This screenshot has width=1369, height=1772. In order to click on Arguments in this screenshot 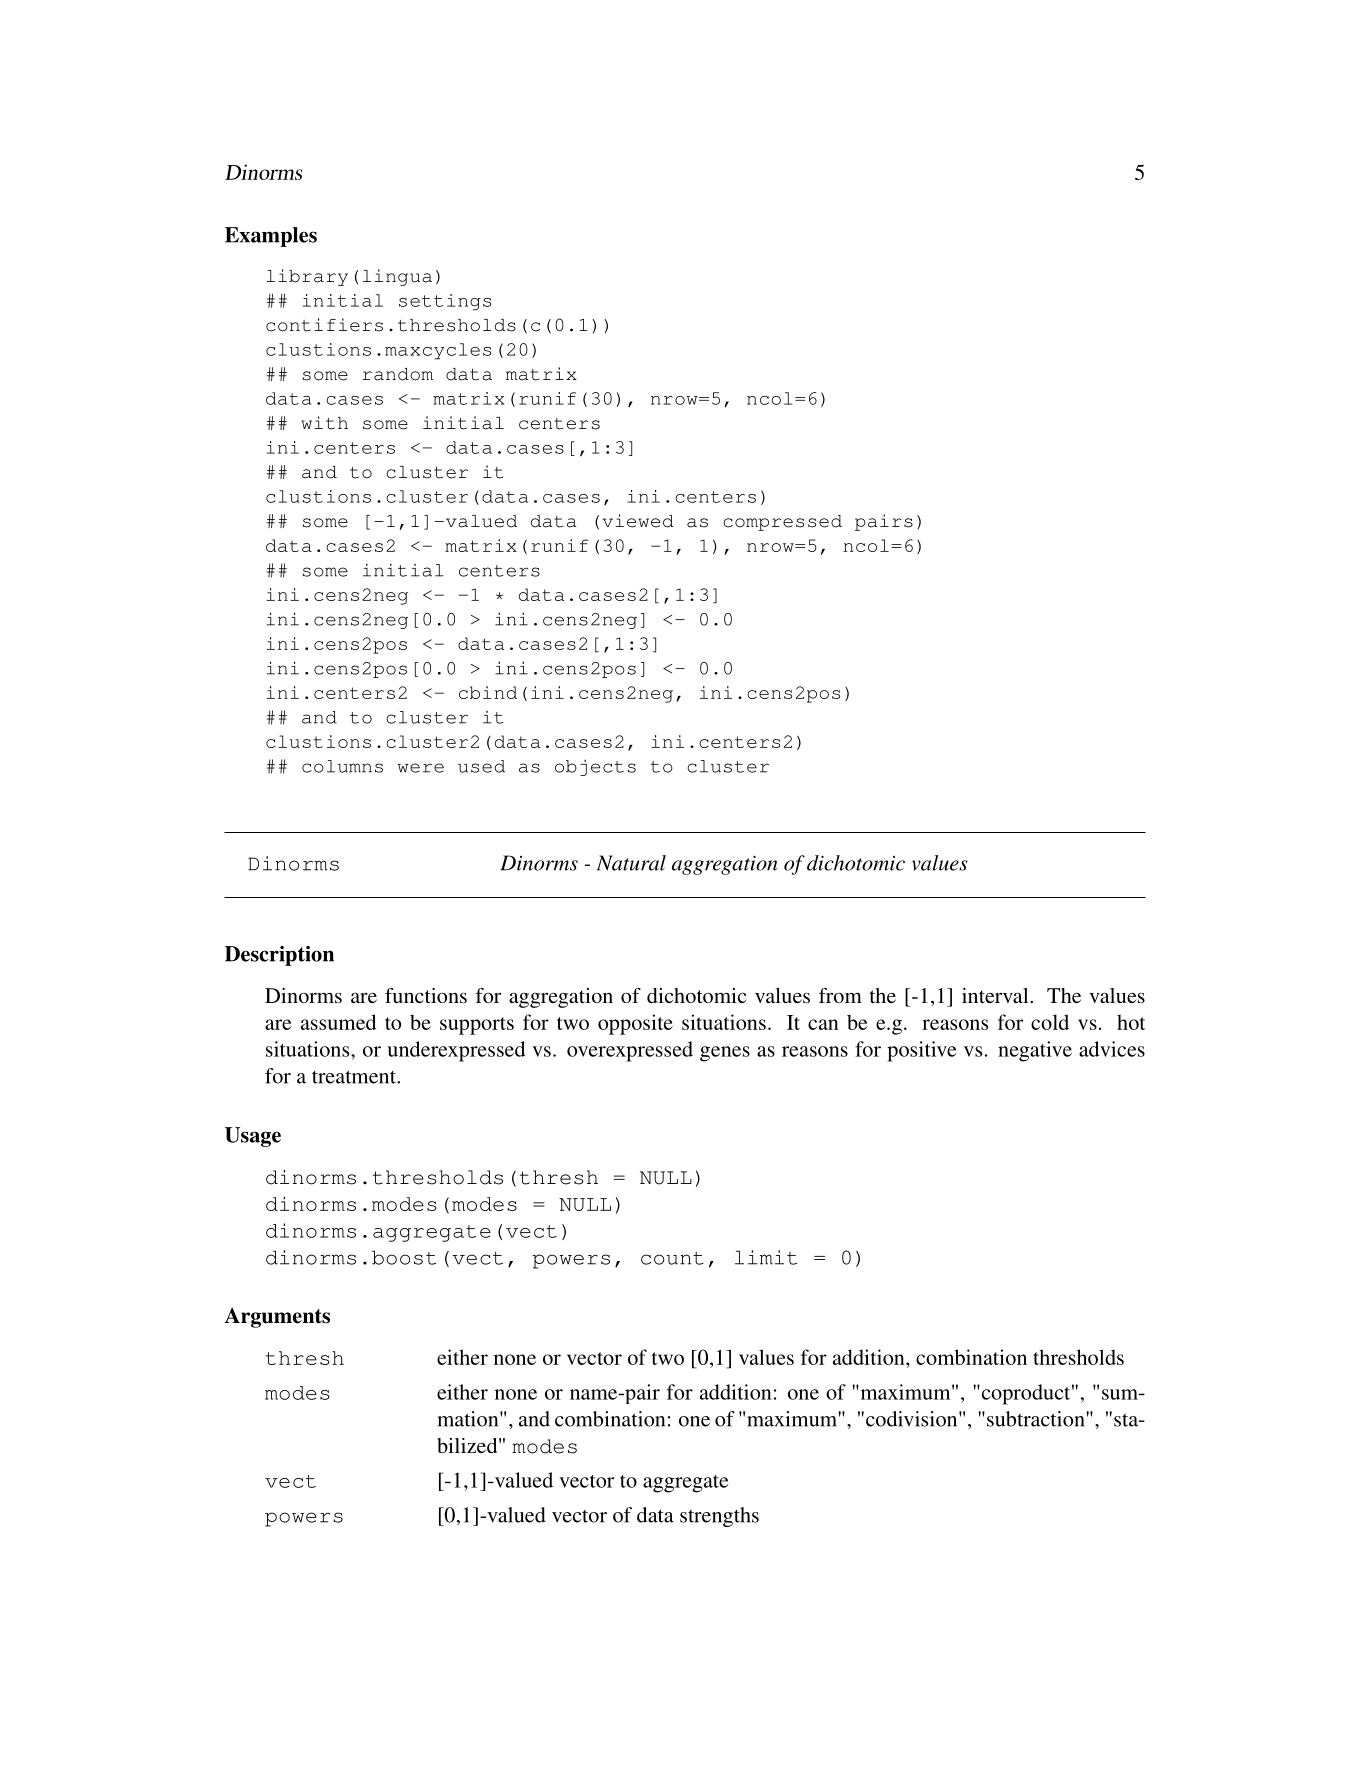, I will do `click(277, 1317)`.
